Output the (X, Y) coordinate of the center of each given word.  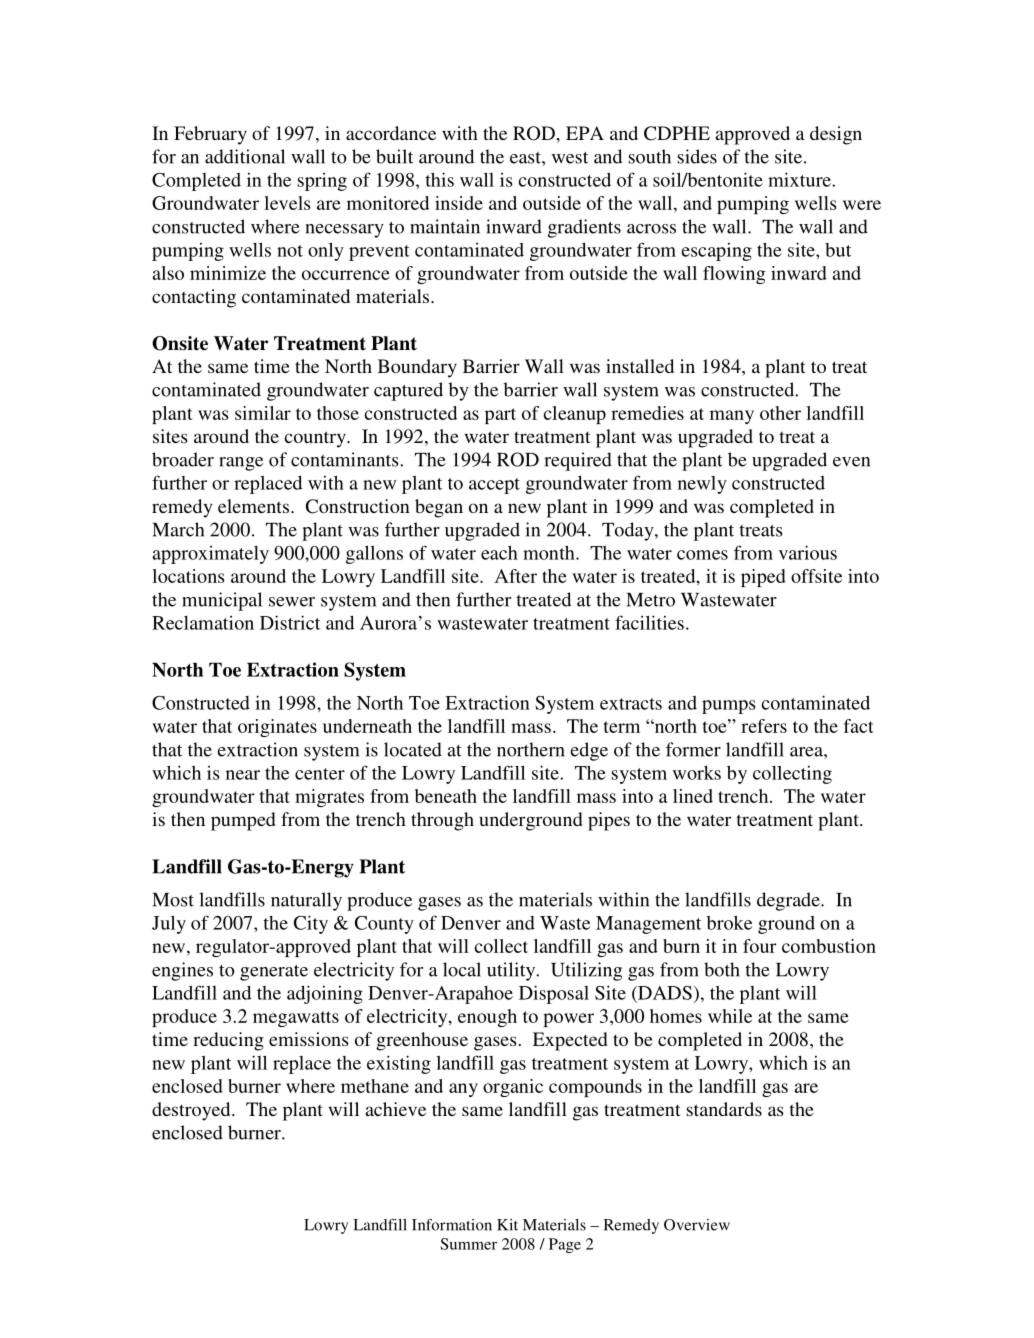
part (500, 416)
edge (589, 751)
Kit (507, 1225)
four (759, 946)
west (570, 158)
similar (263, 413)
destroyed (192, 1111)
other (780, 413)
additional (245, 156)
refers (764, 726)
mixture (800, 179)
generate (274, 973)
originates (277, 728)
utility (512, 971)
